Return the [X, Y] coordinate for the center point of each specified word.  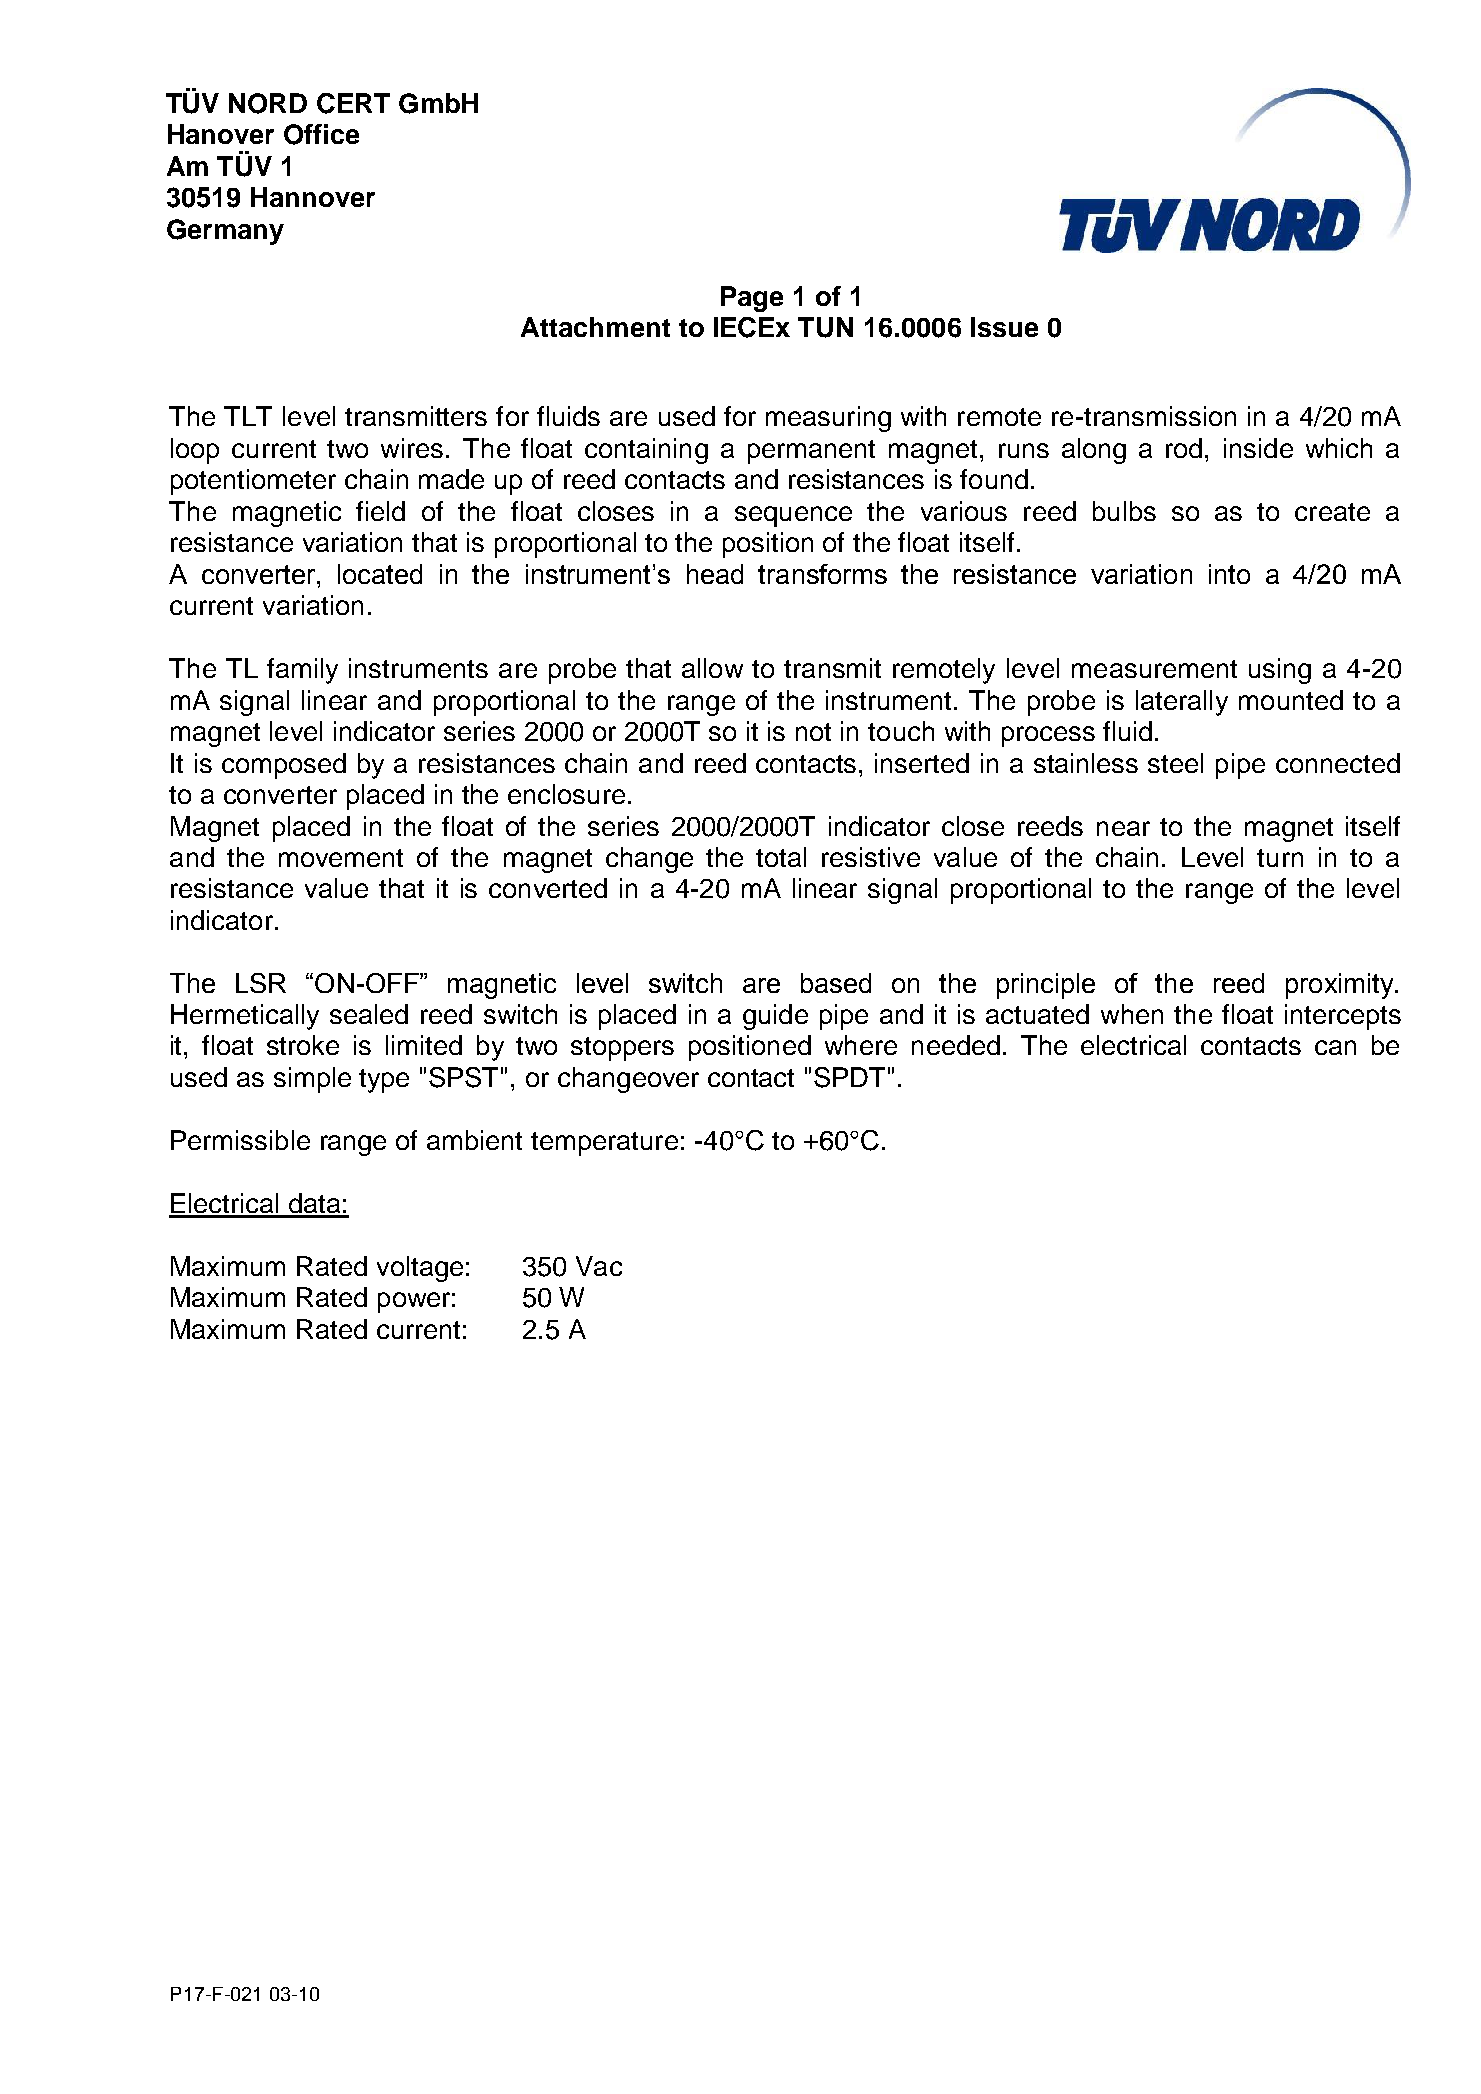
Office [321, 134]
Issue [1004, 327]
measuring [828, 419]
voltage [420, 1269]
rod [1184, 448]
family [302, 671]
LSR [261, 983]
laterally [1182, 703]
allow [712, 668]
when [1132, 1014]
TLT [248, 416]
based [836, 983]
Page [752, 299]
